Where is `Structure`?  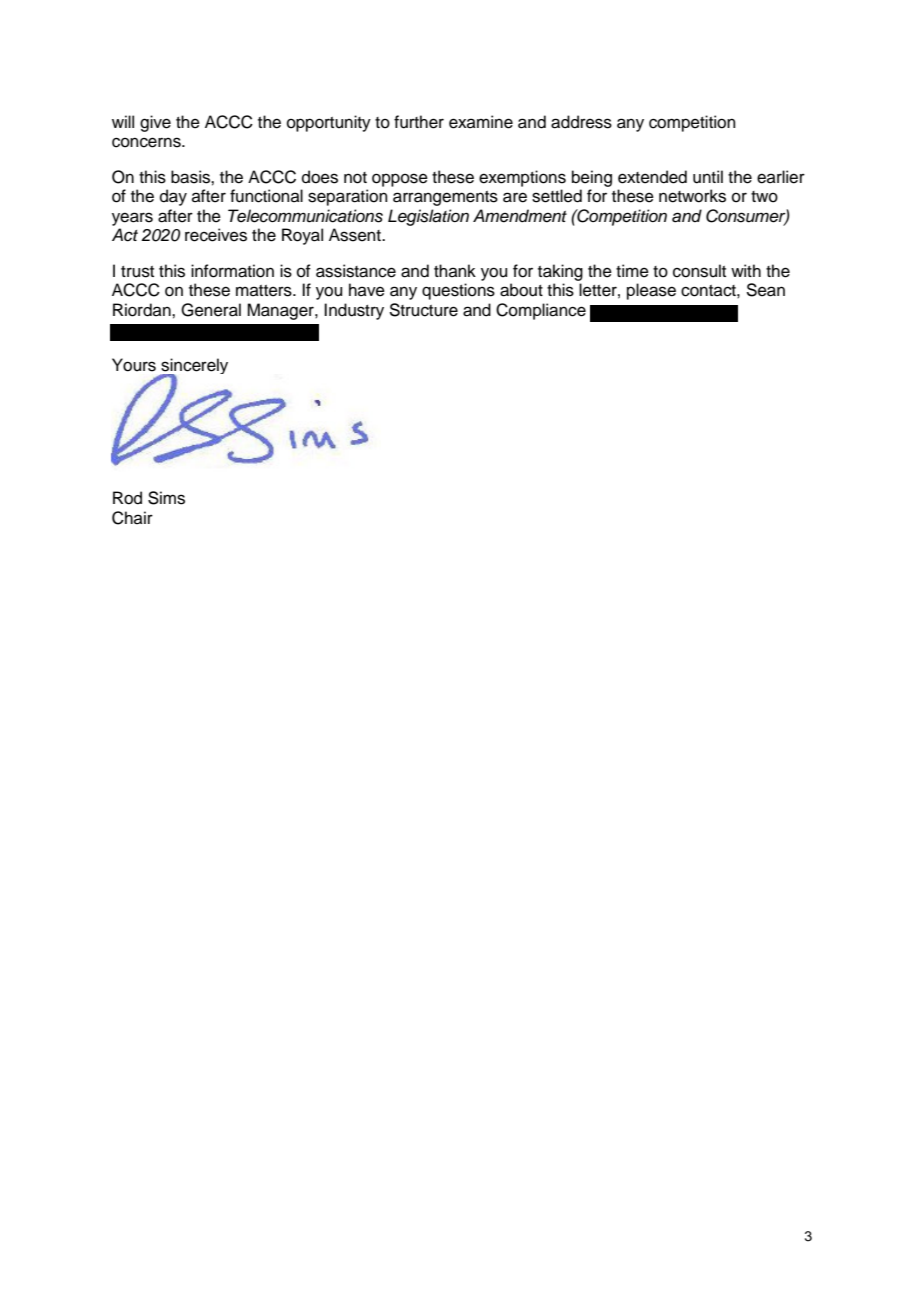
Structure is located at coordinates (423, 310).
